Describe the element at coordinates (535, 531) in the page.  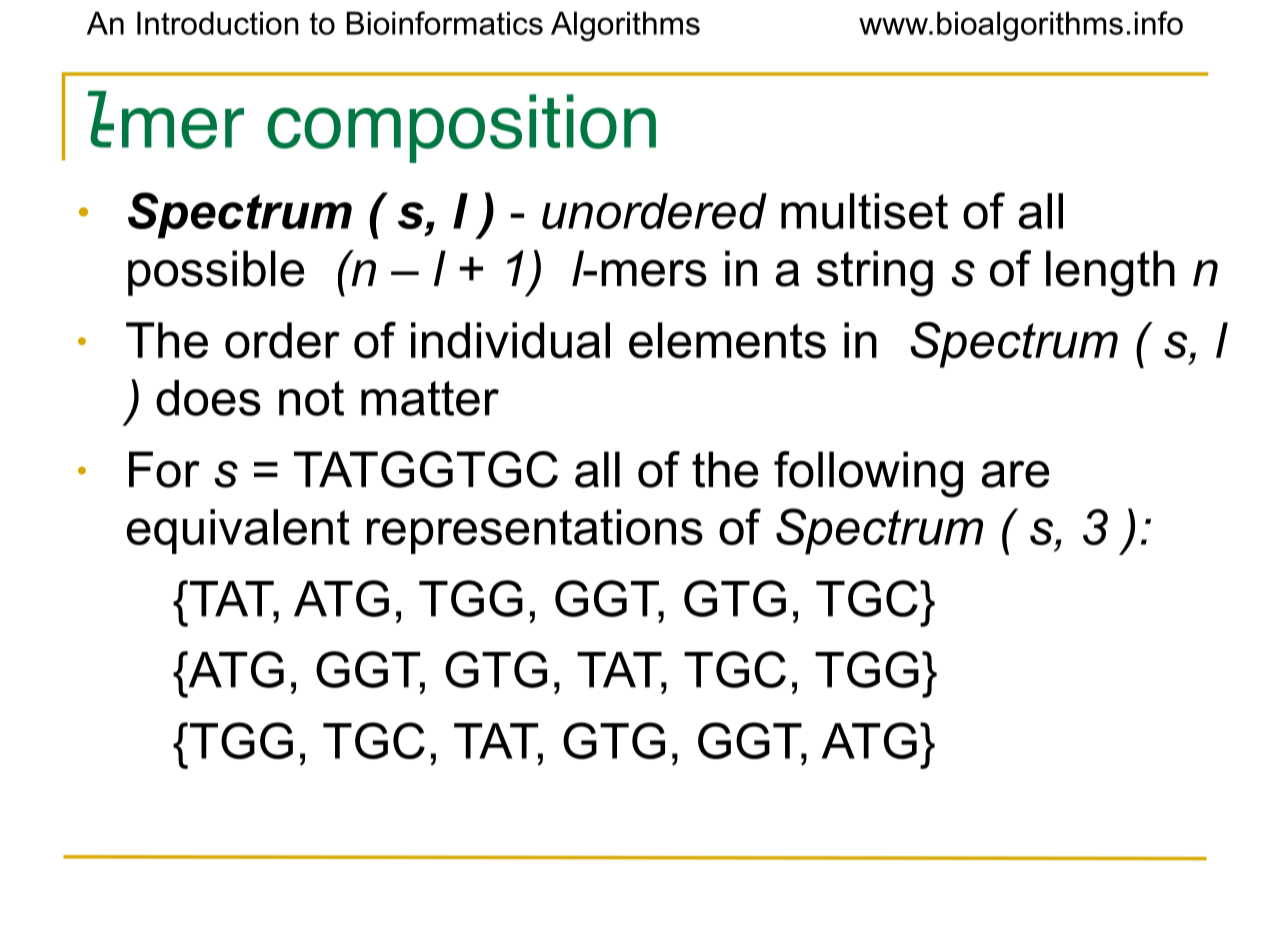
I see `representations` at that location.
